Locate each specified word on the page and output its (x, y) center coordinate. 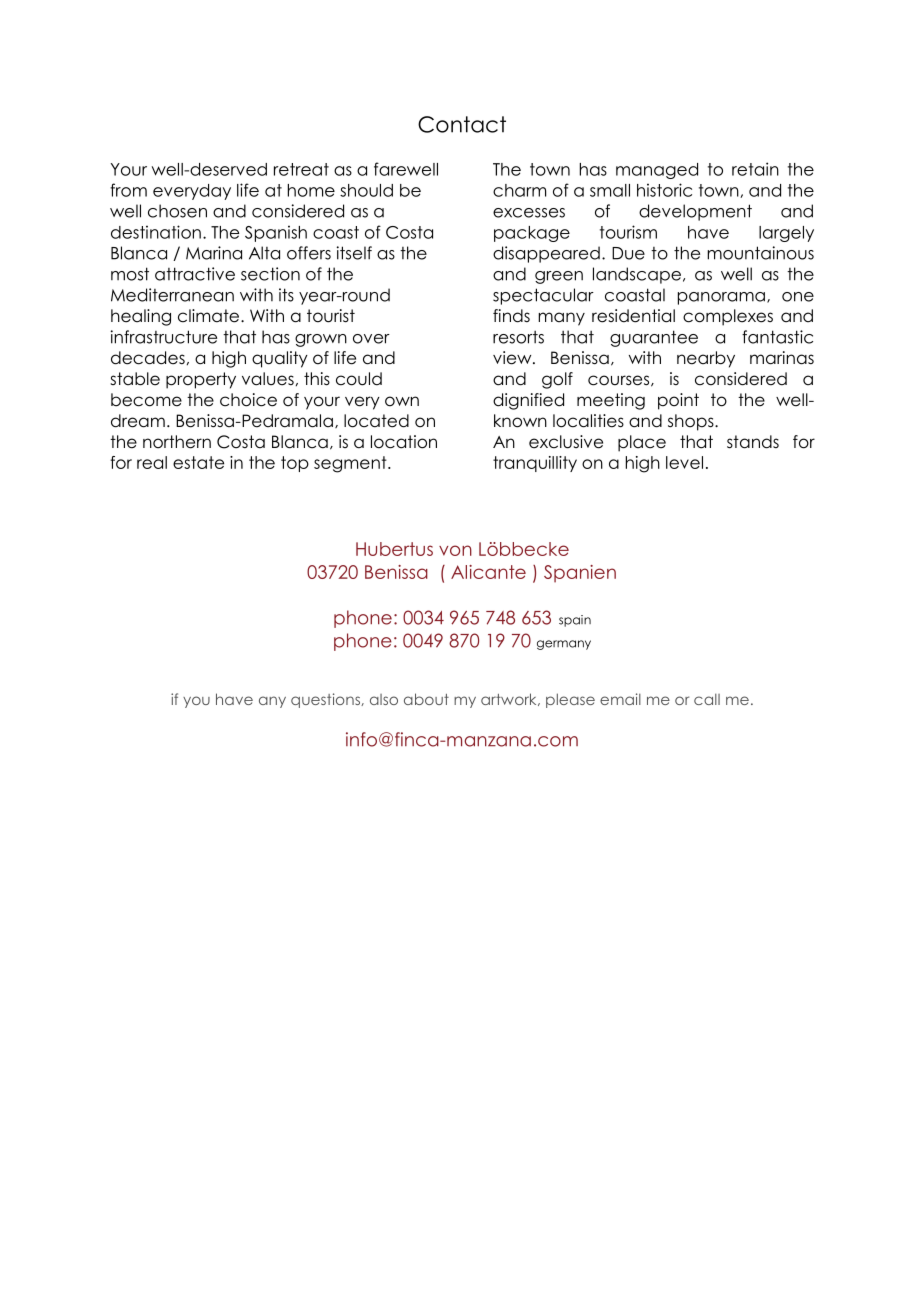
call (707, 699)
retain (755, 169)
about (426, 699)
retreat (301, 169)
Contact (462, 124)
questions (326, 700)
